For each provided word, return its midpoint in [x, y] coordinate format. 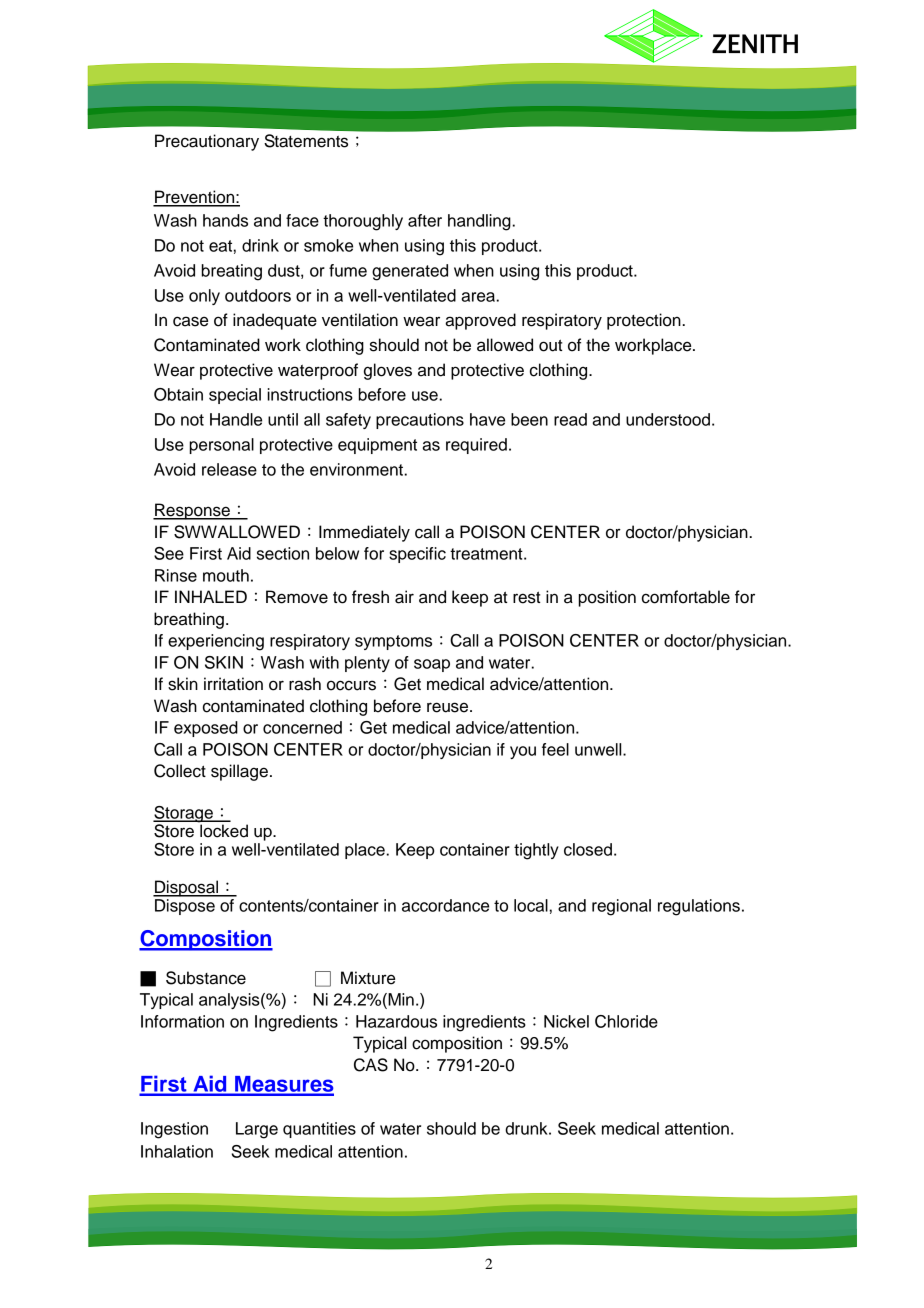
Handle [236, 419]
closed [588, 849]
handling [480, 222]
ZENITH [755, 43]
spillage [239, 772]
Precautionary [207, 142]
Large [257, 1130]
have [487, 419]
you [523, 752]
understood [668, 419]
